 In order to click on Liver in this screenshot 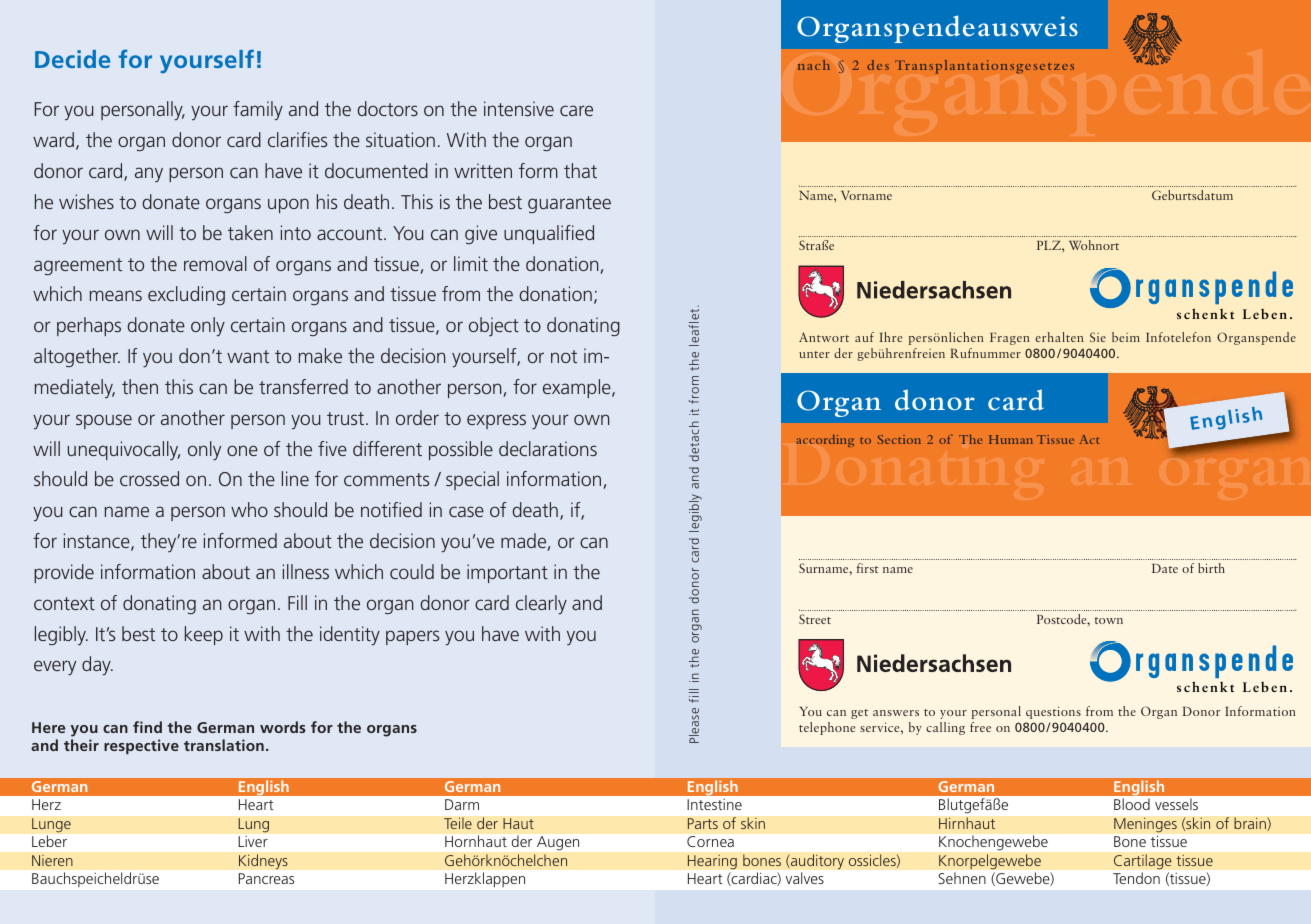, I will do `click(253, 841)`.
